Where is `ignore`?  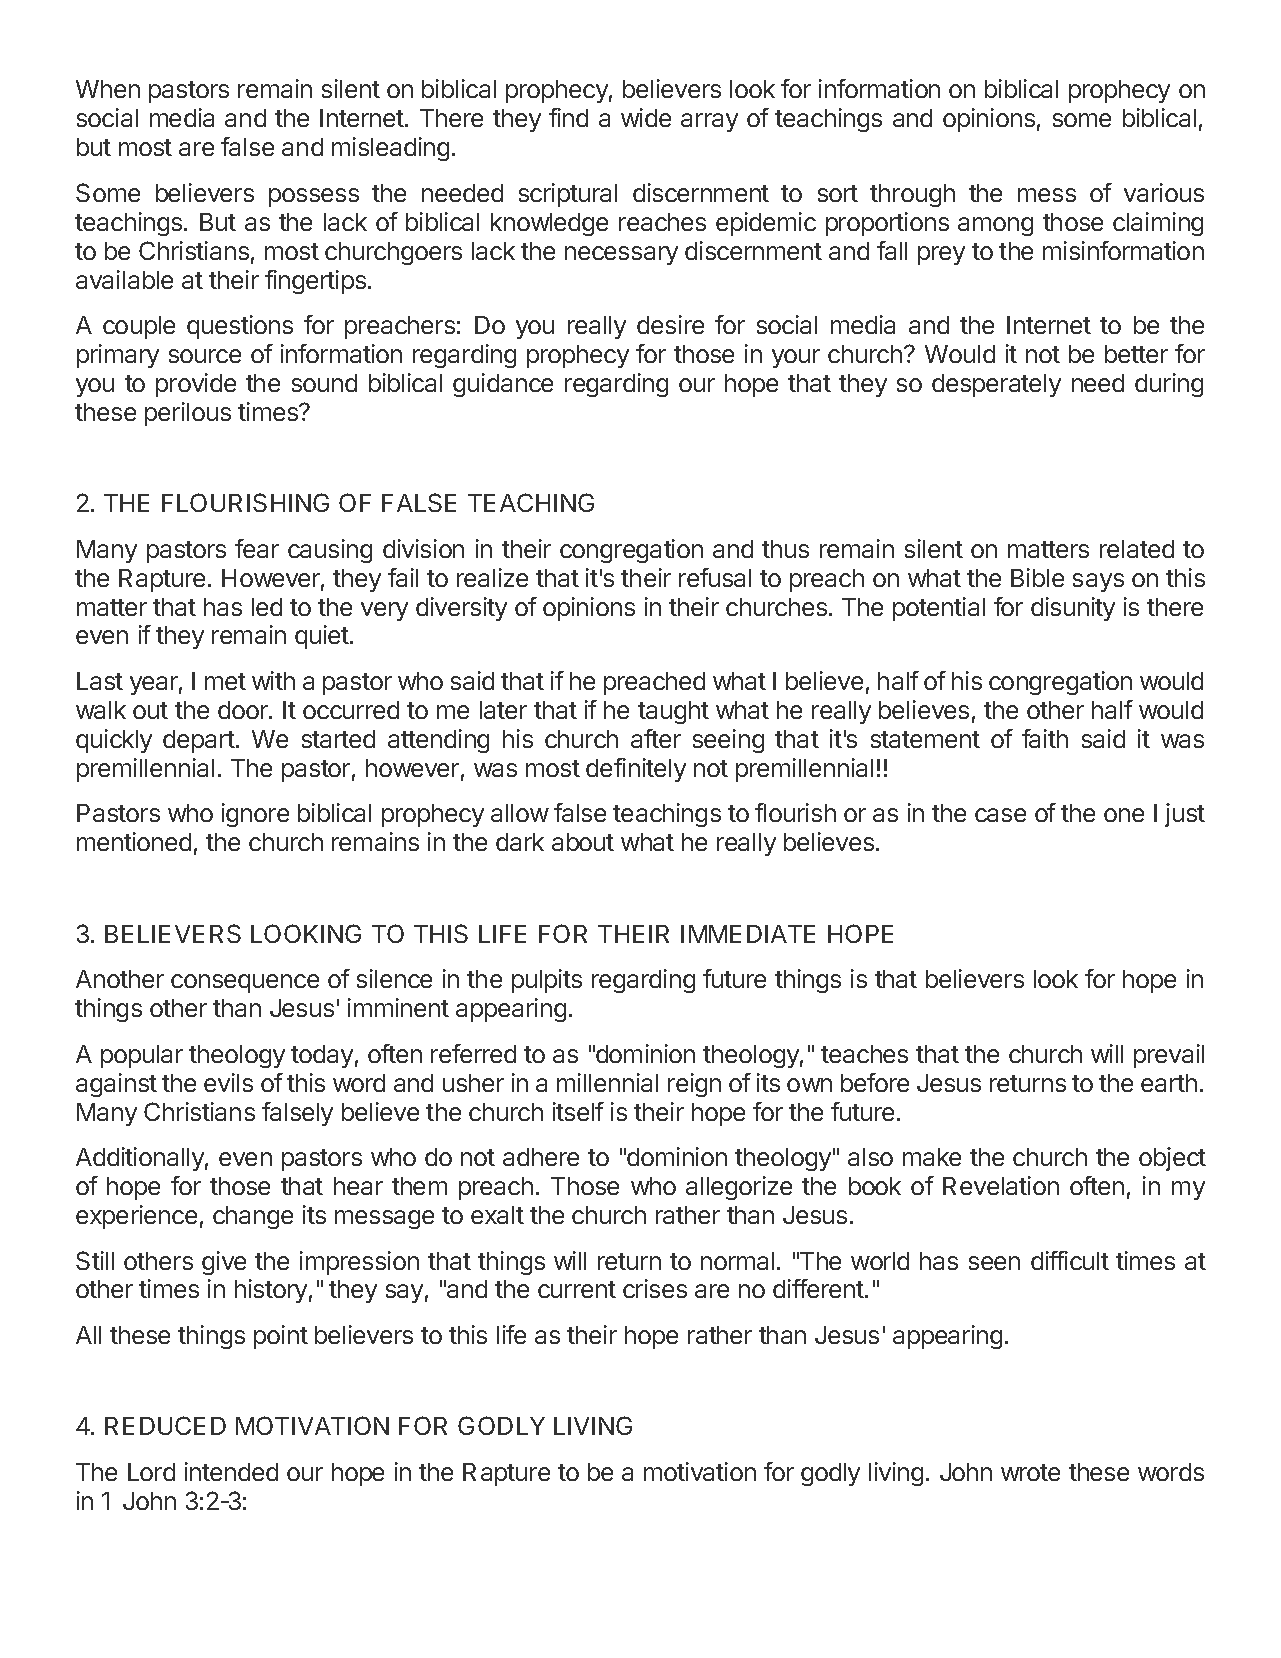
ignore is located at coordinates (255, 815).
